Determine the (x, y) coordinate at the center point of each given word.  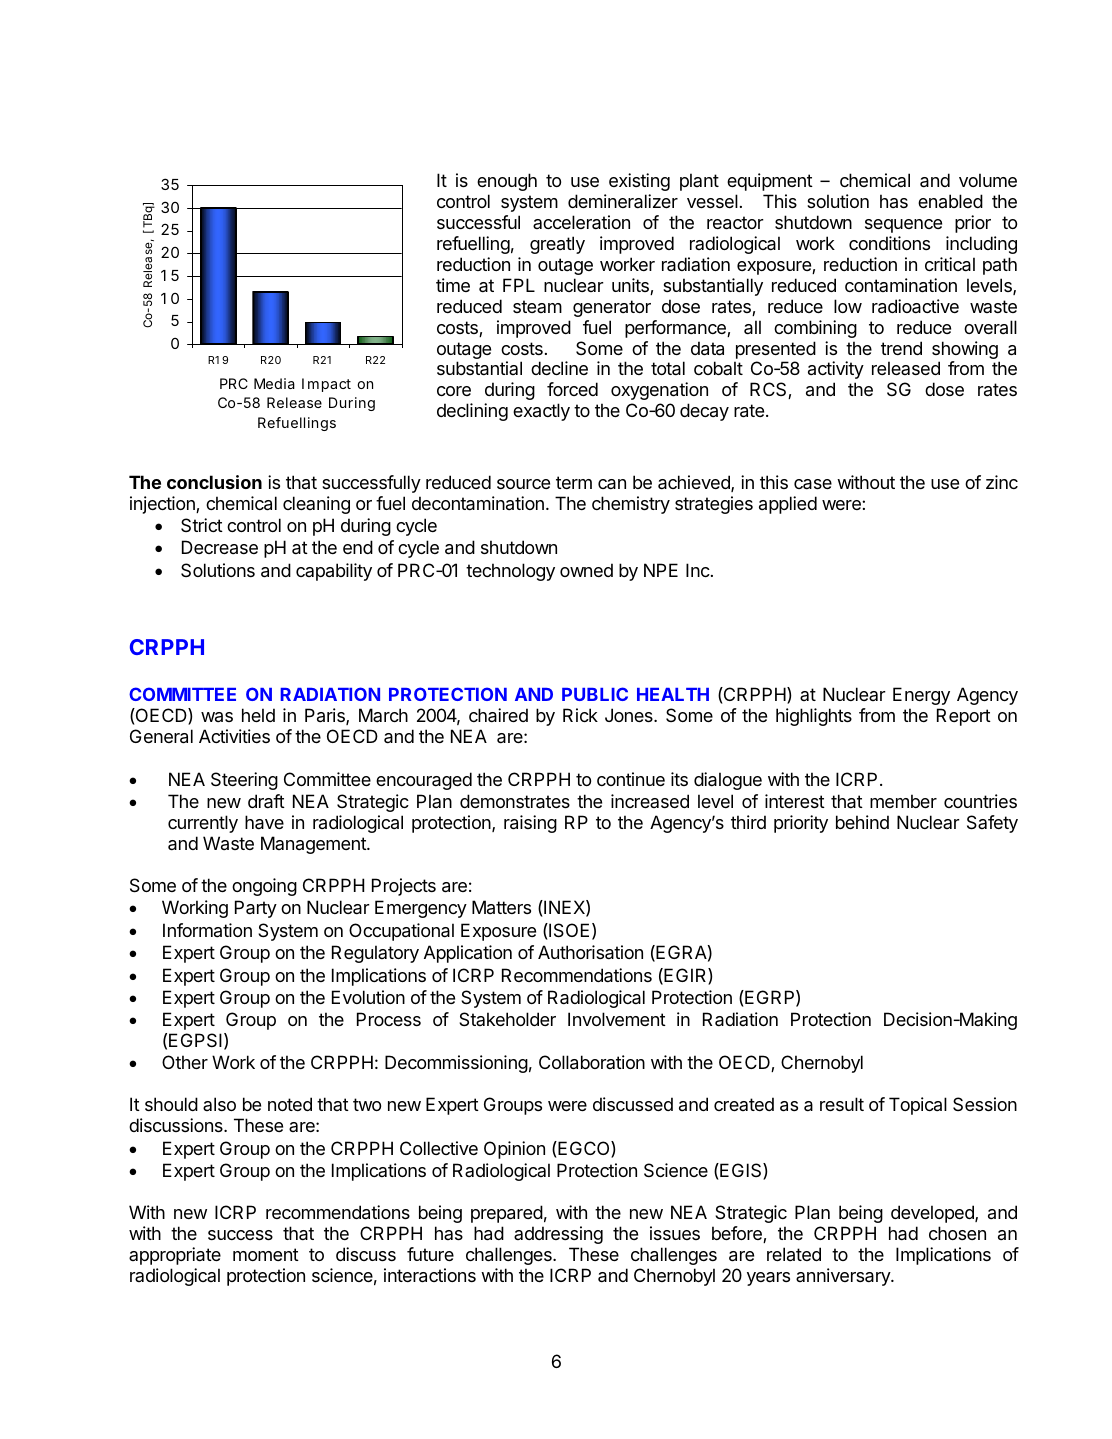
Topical (918, 1106)
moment (266, 1254)
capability (334, 572)
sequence (903, 226)
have (264, 822)
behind (862, 822)
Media (274, 383)
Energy (921, 696)
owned (586, 570)
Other (185, 1062)
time (453, 285)
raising (530, 824)
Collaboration (592, 1062)
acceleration (581, 222)
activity (836, 370)
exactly (541, 412)
